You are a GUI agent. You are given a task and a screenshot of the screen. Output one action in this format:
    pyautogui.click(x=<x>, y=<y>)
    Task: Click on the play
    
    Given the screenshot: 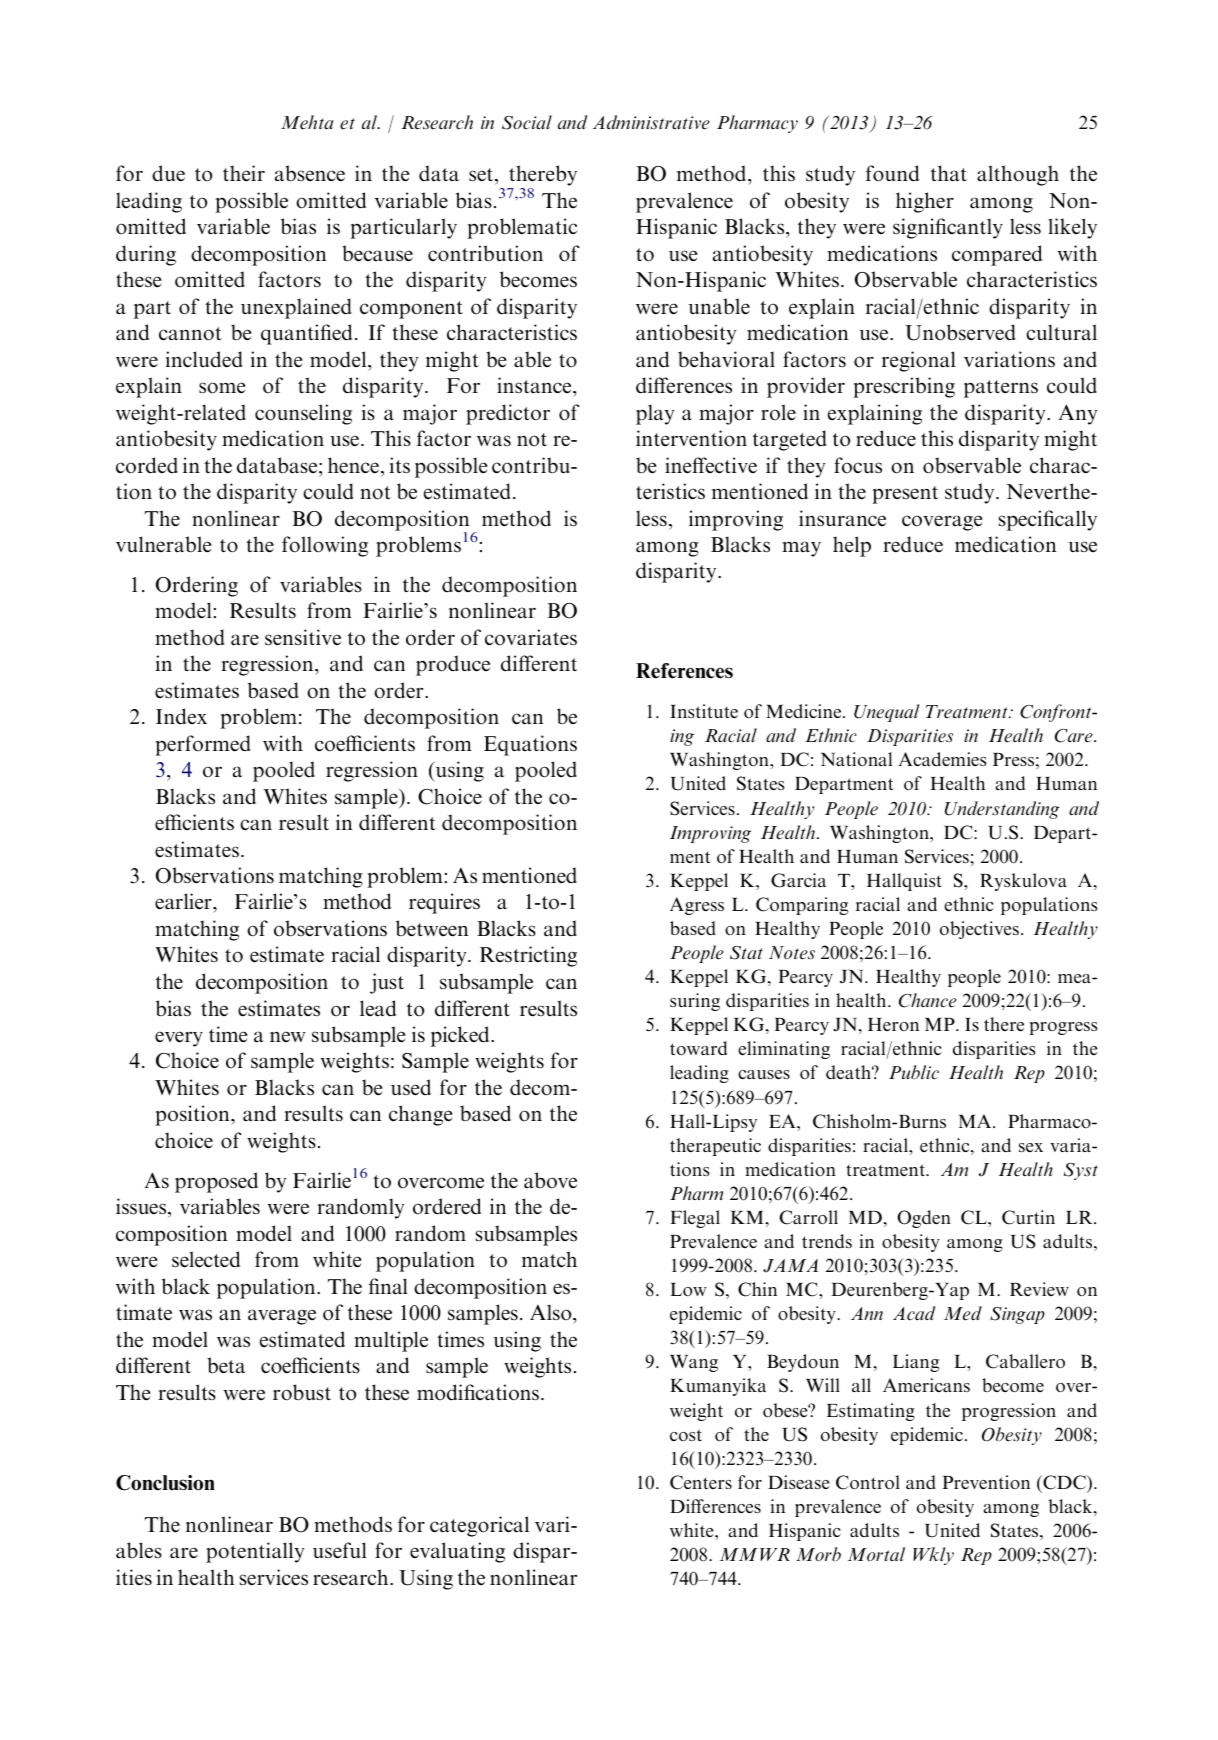 What is the action you would take?
    pyautogui.click(x=655, y=414)
